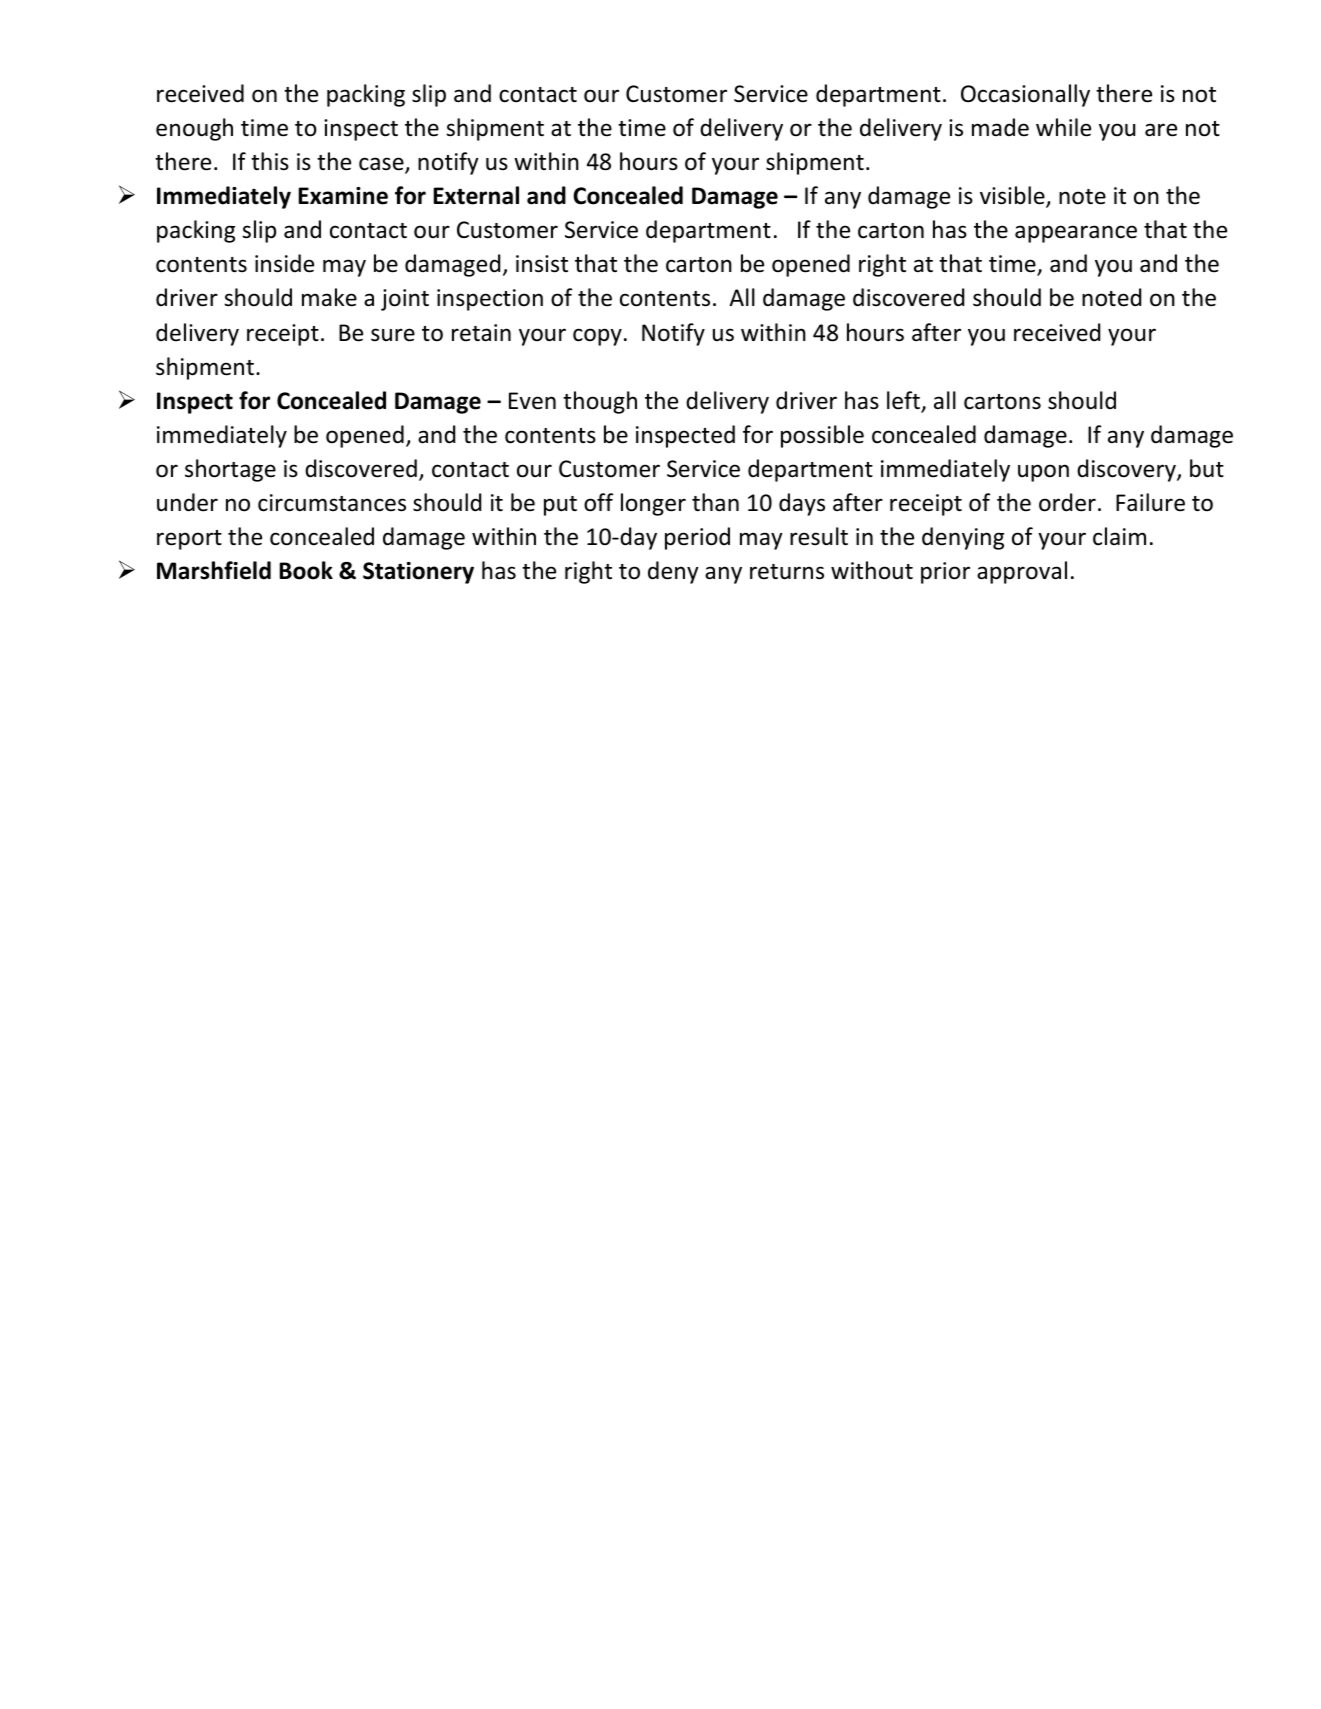 Image resolution: width=1321 pixels, height=1709 pixels. I want to click on appearance, so click(1076, 234).
